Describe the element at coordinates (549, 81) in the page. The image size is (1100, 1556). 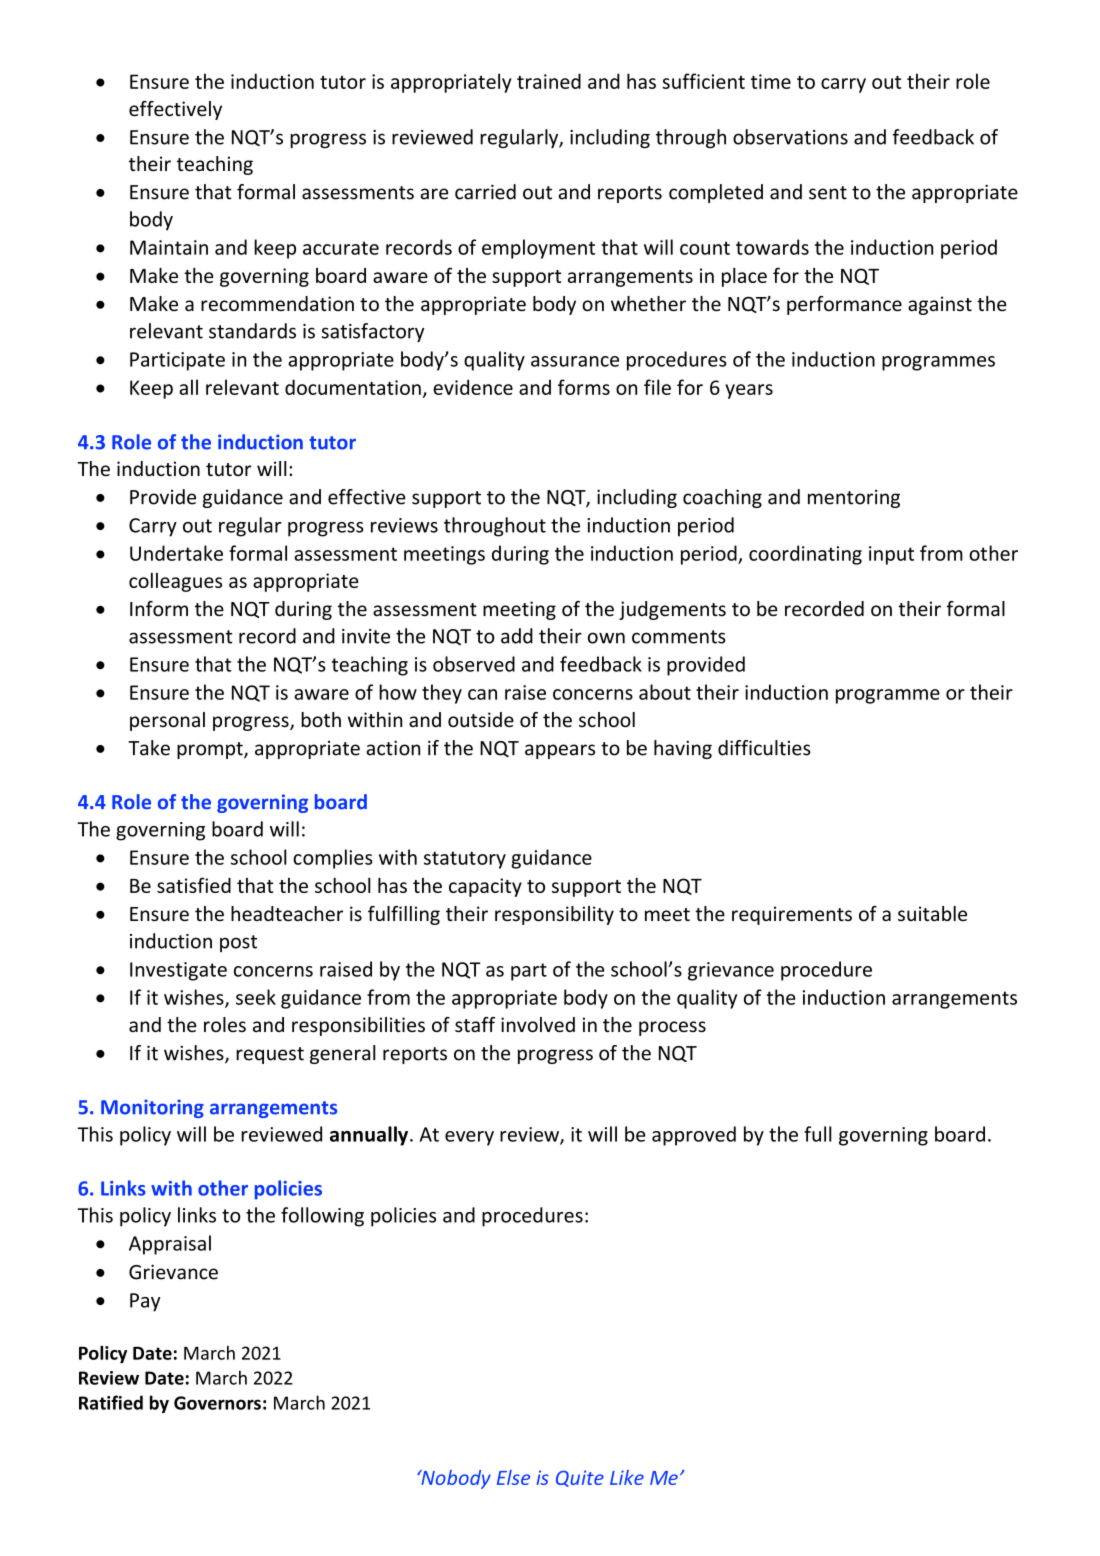
I see `trained` at that location.
